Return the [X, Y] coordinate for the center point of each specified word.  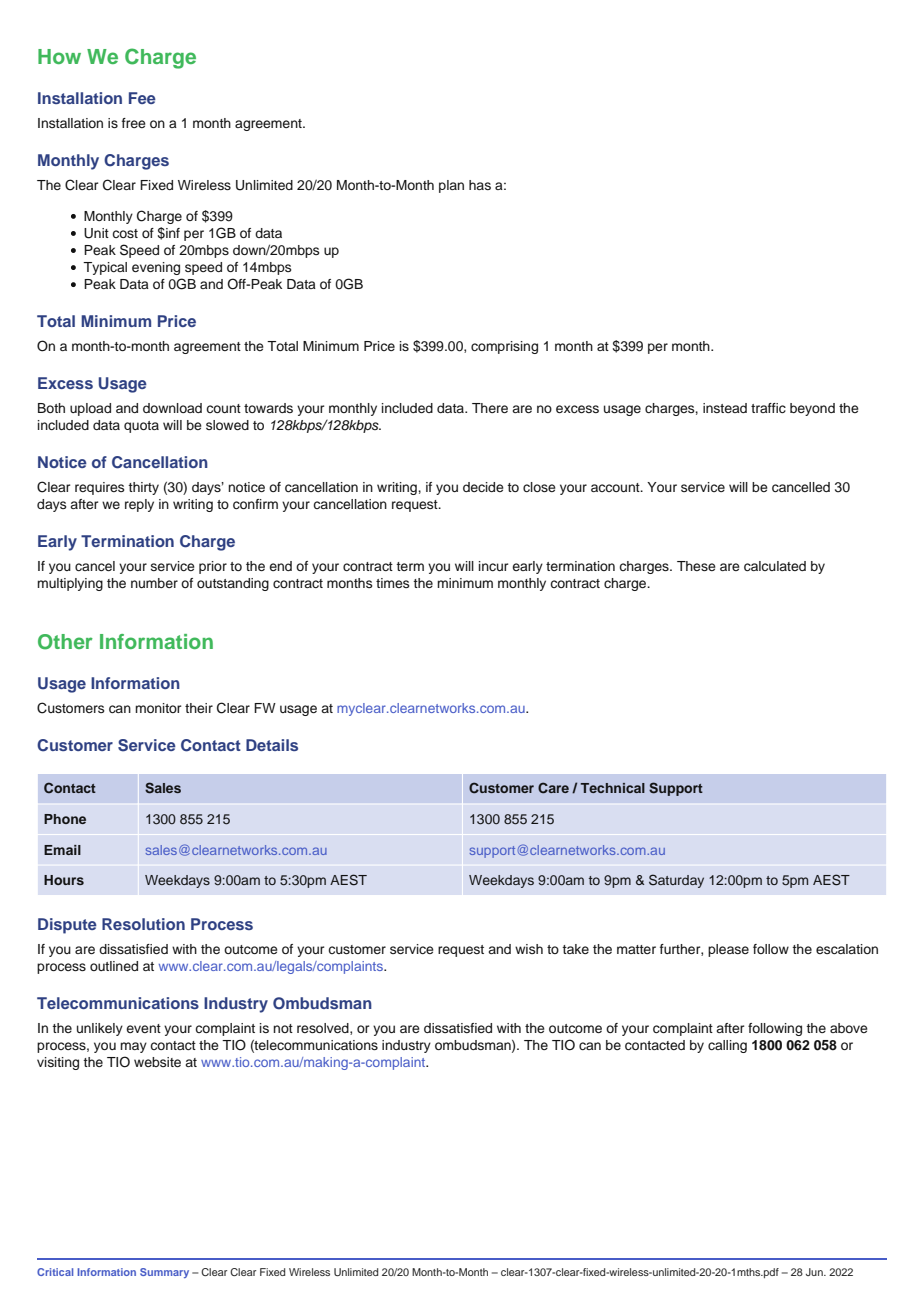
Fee [142, 98]
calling [727, 1046]
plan [451, 186]
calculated [775, 566]
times [392, 583]
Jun [815, 1272]
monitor [158, 708]
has [480, 185]
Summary [164, 1273]
